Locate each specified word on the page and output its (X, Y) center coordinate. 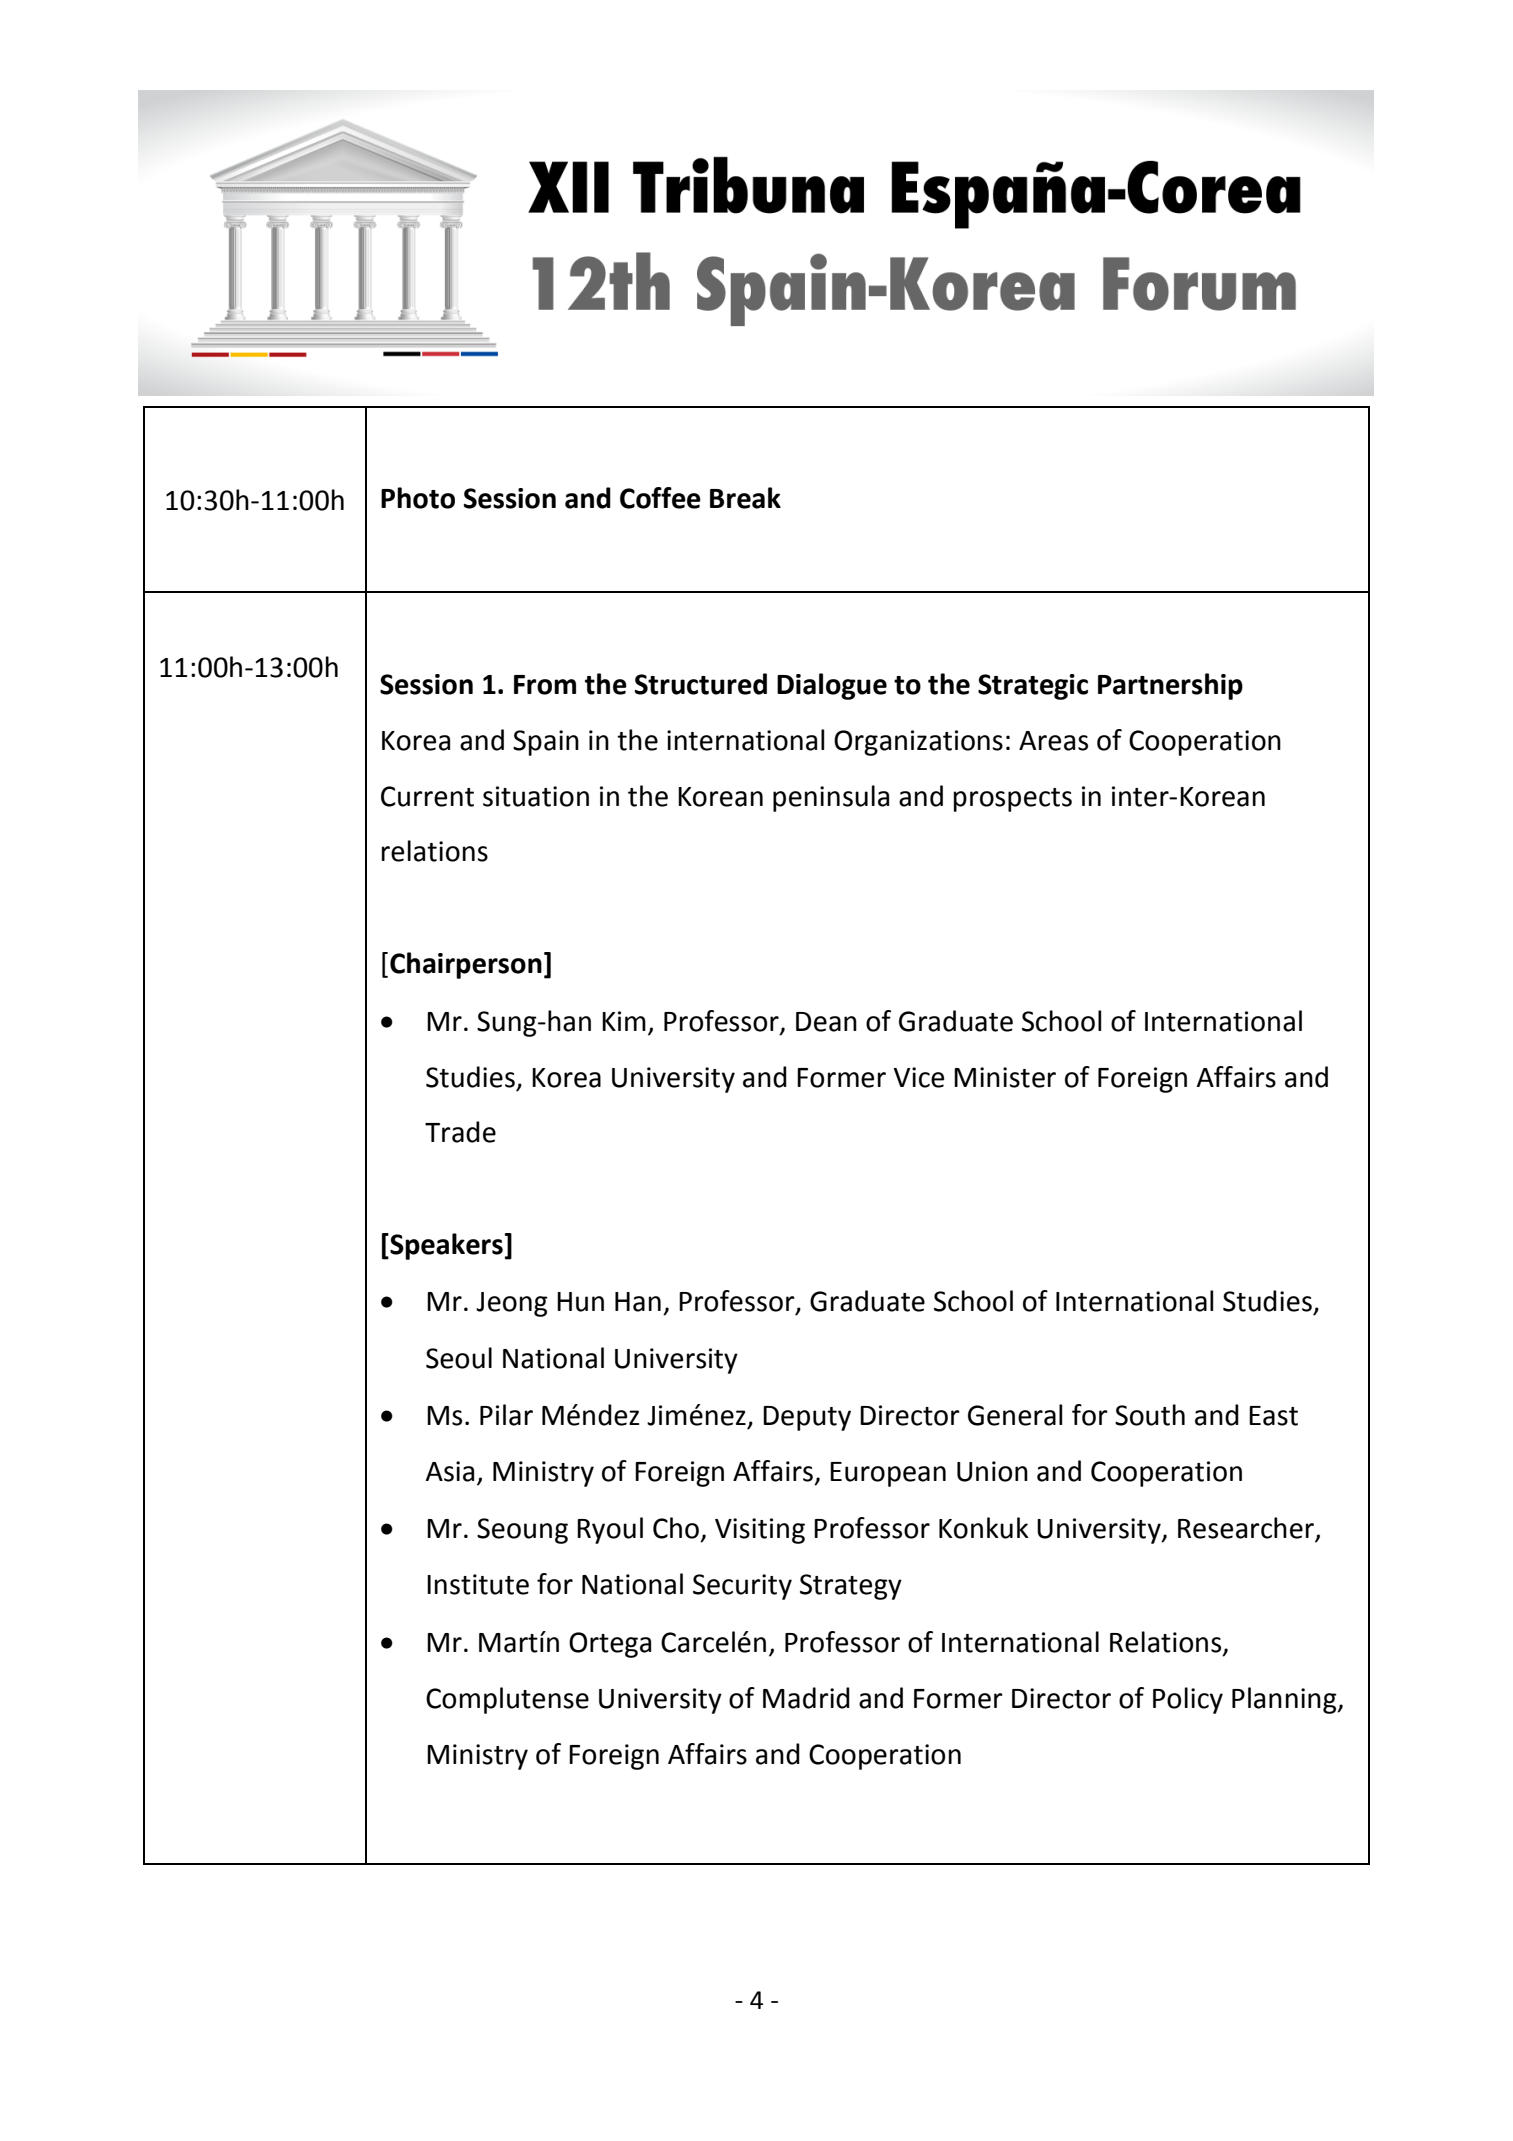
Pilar (506, 1415)
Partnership (1170, 686)
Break (745, 498)
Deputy (807, 1418)
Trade (460, 1132)
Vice (918, 1077)
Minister (1005, 1077)
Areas (1053, 741)
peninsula (831, 798)
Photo (418, 498)
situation (536, 796)
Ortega (610, 1645)
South (1150, 1415)
